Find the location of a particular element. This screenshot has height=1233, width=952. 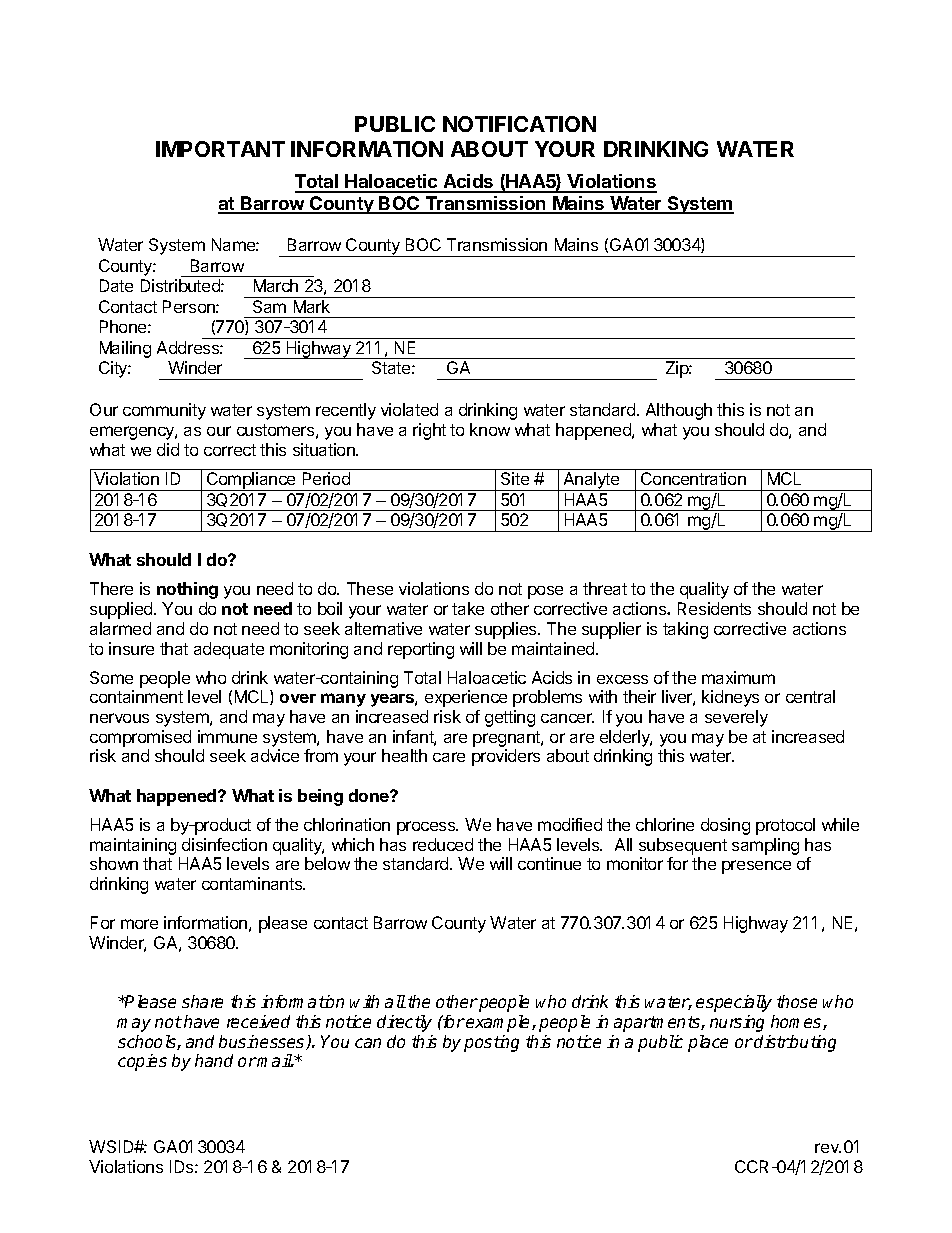

nothing is located at coordinates (187, 590).
